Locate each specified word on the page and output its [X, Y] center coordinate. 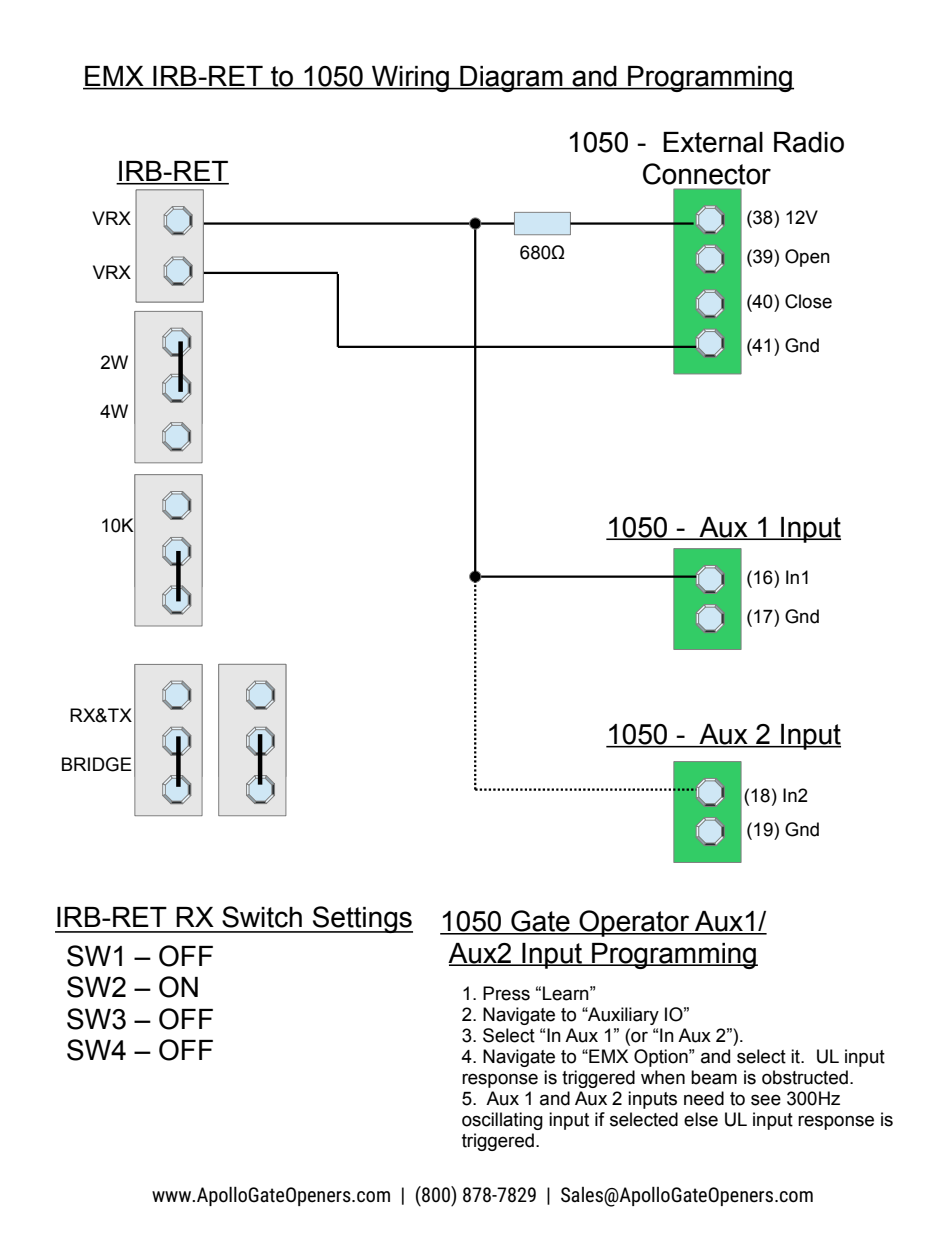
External [713, 142]
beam [714, 1077]
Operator [634, 923]
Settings [362, 919]
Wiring [410, 79]
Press [506, 993]
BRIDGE [97, 764]
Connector [707, 174]
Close [808, 301]
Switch [262, 917]
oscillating [502, 1121]
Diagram [511, 79]
